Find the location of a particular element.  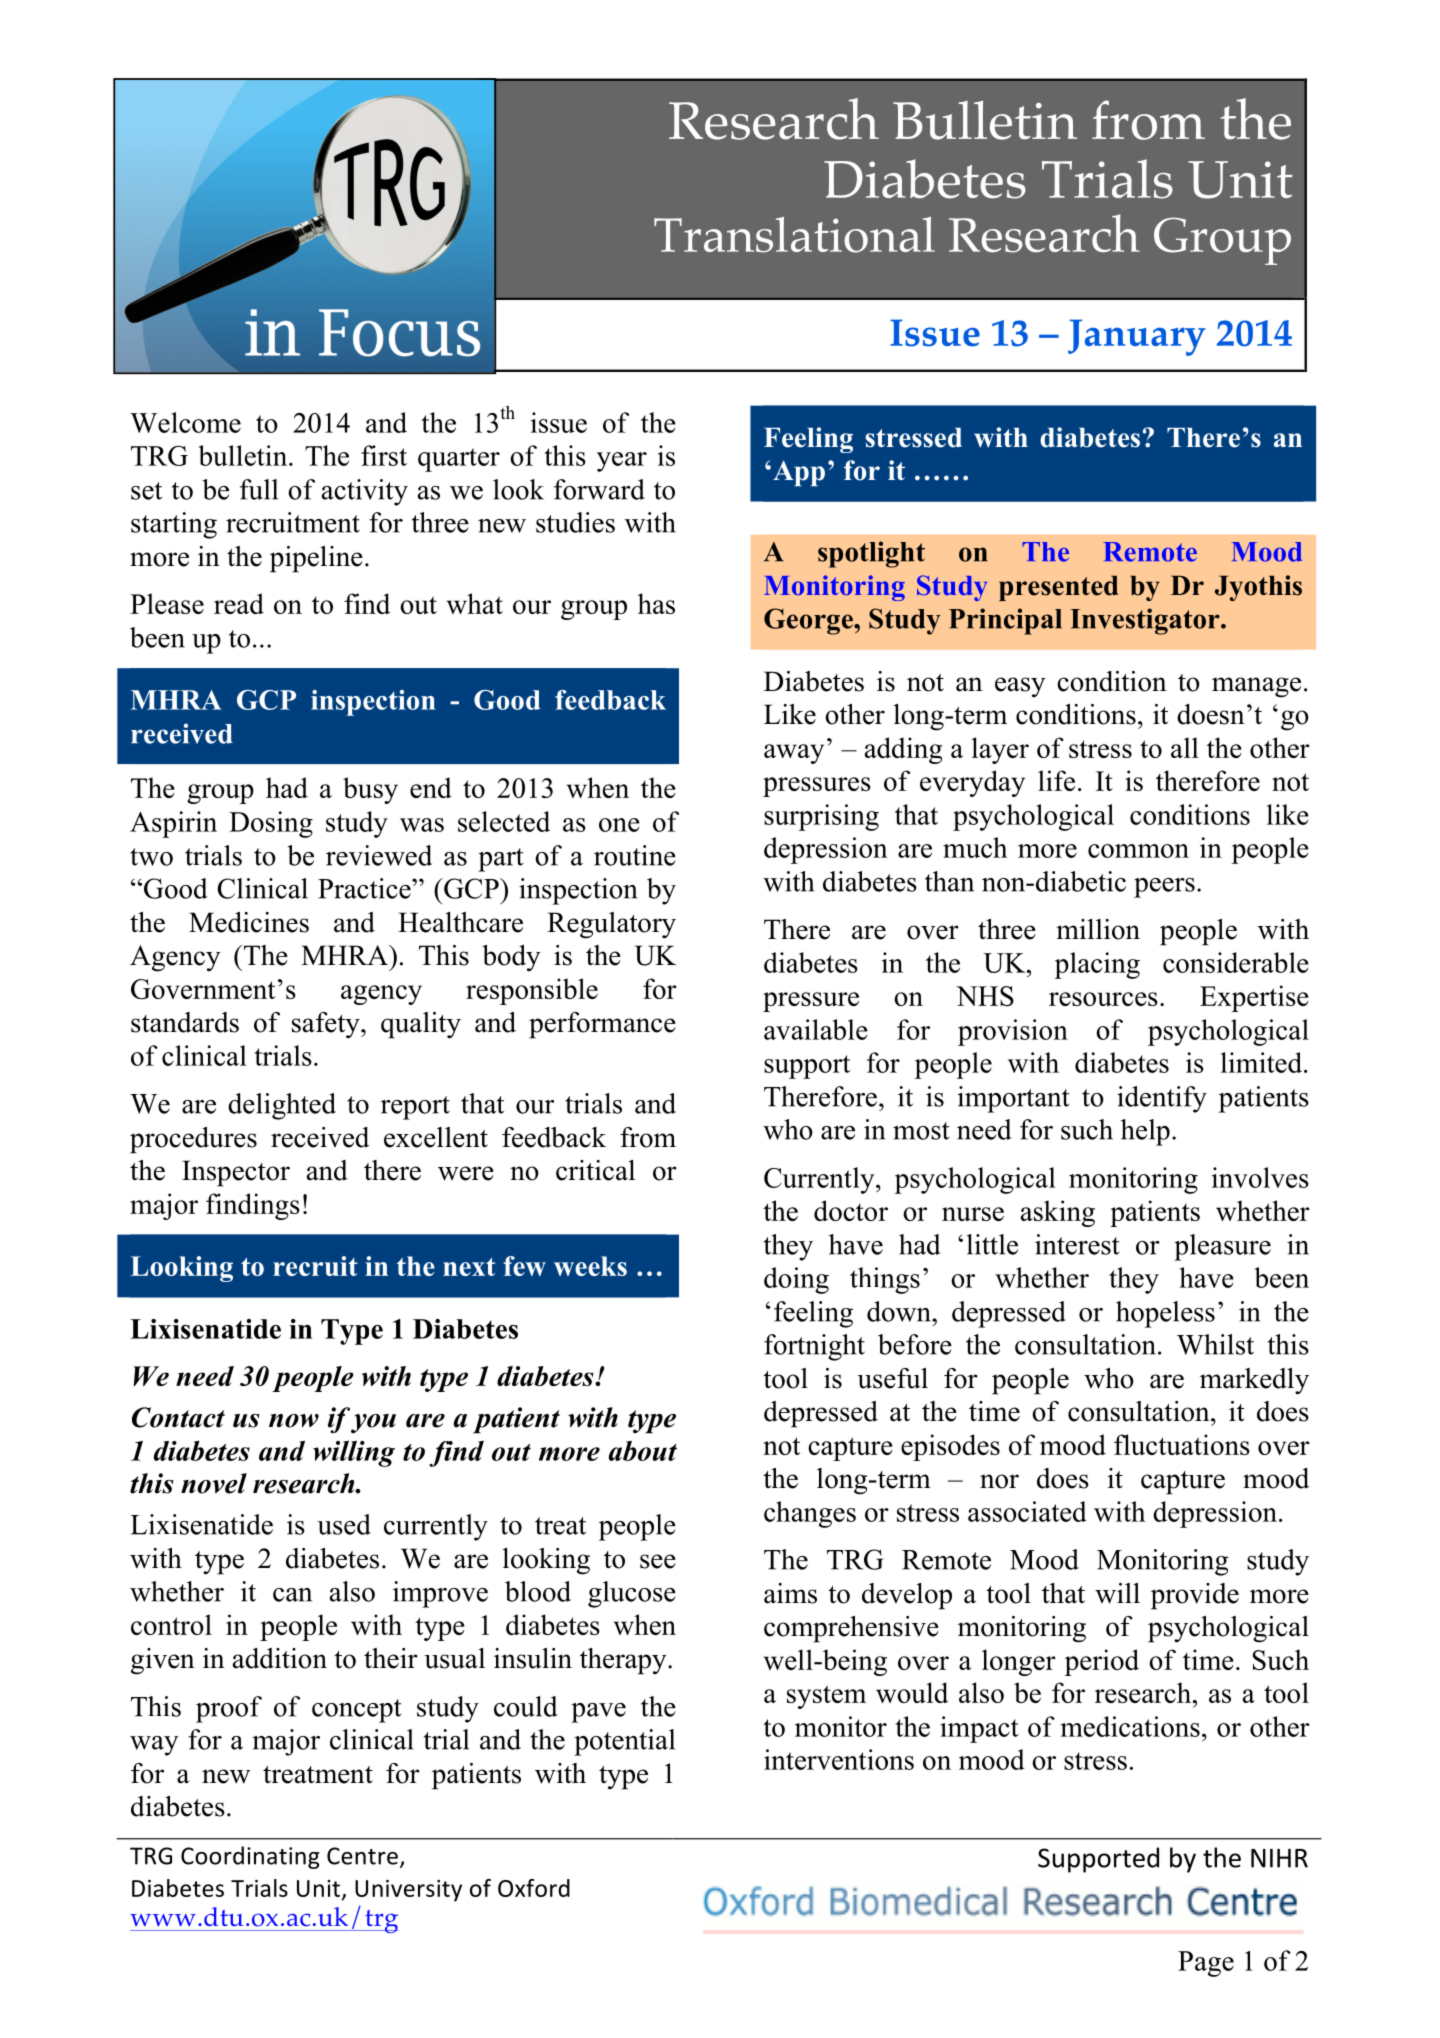

away is located at coordinates (794, 754).
